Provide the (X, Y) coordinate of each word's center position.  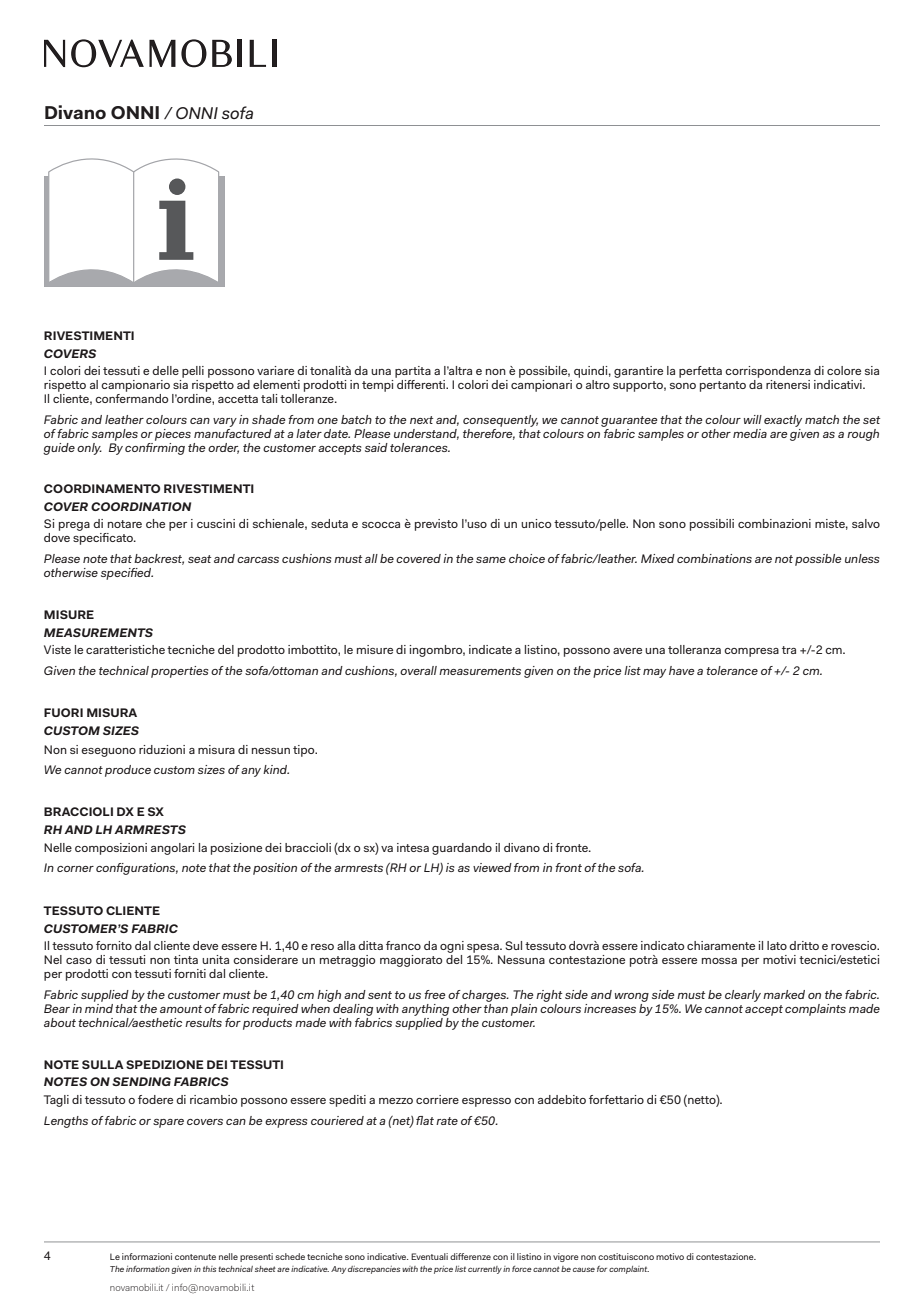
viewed (492, 867)
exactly (783, 421)
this (209, 1269)
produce (128, 771)
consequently (500, 421)
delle (165, 370)
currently (485, 1270)
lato (777, 945)
